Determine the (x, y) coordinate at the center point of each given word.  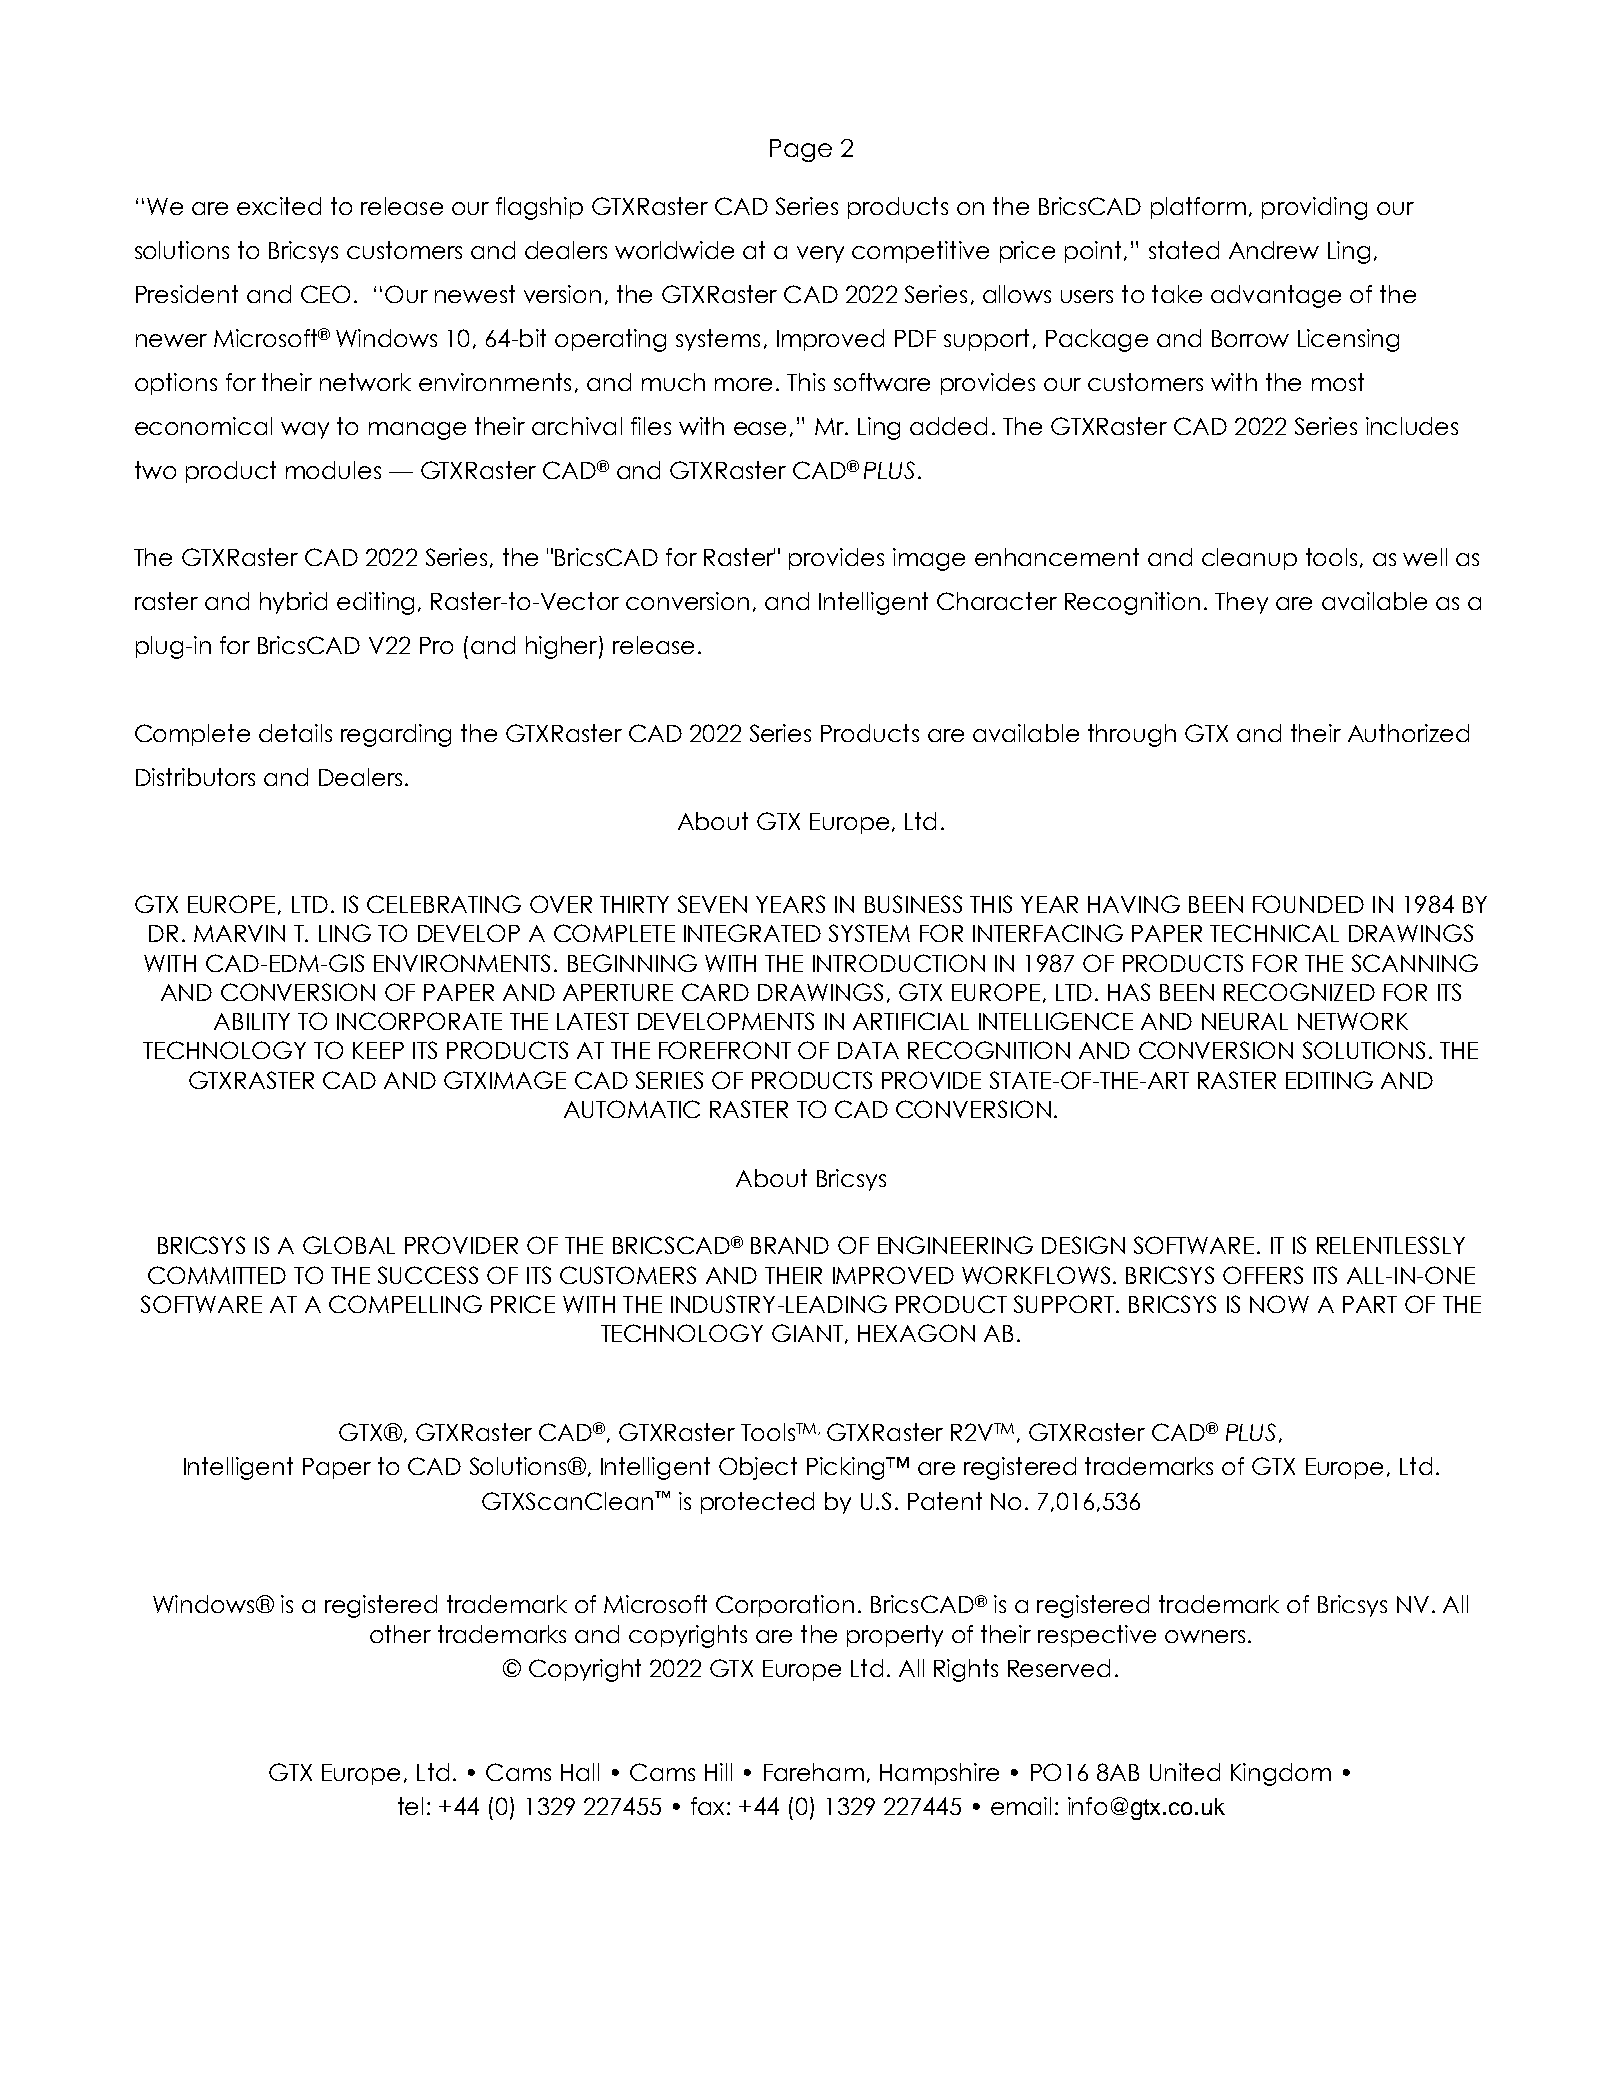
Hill (718, 1772)
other (400, 1634)
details (295, 733)
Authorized (1408, 733)
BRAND (790, 1245)
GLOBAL (349, 1245)
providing (1314, 208)
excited (279, 206)
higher (561, 647)
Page (801, 150)
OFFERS (1263, 1275)
